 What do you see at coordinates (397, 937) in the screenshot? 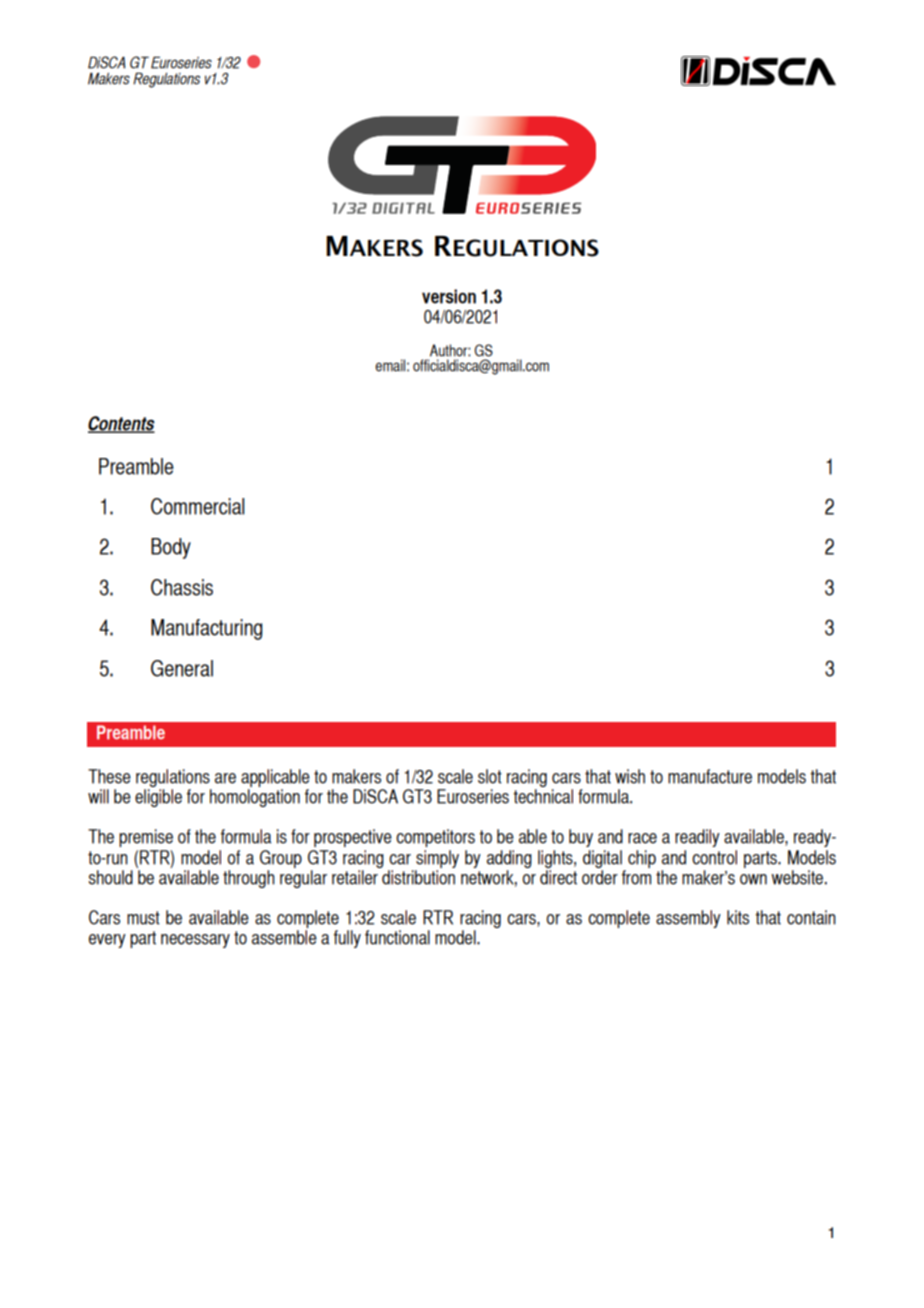
I see `functional` at bounding box center [397, 937].
